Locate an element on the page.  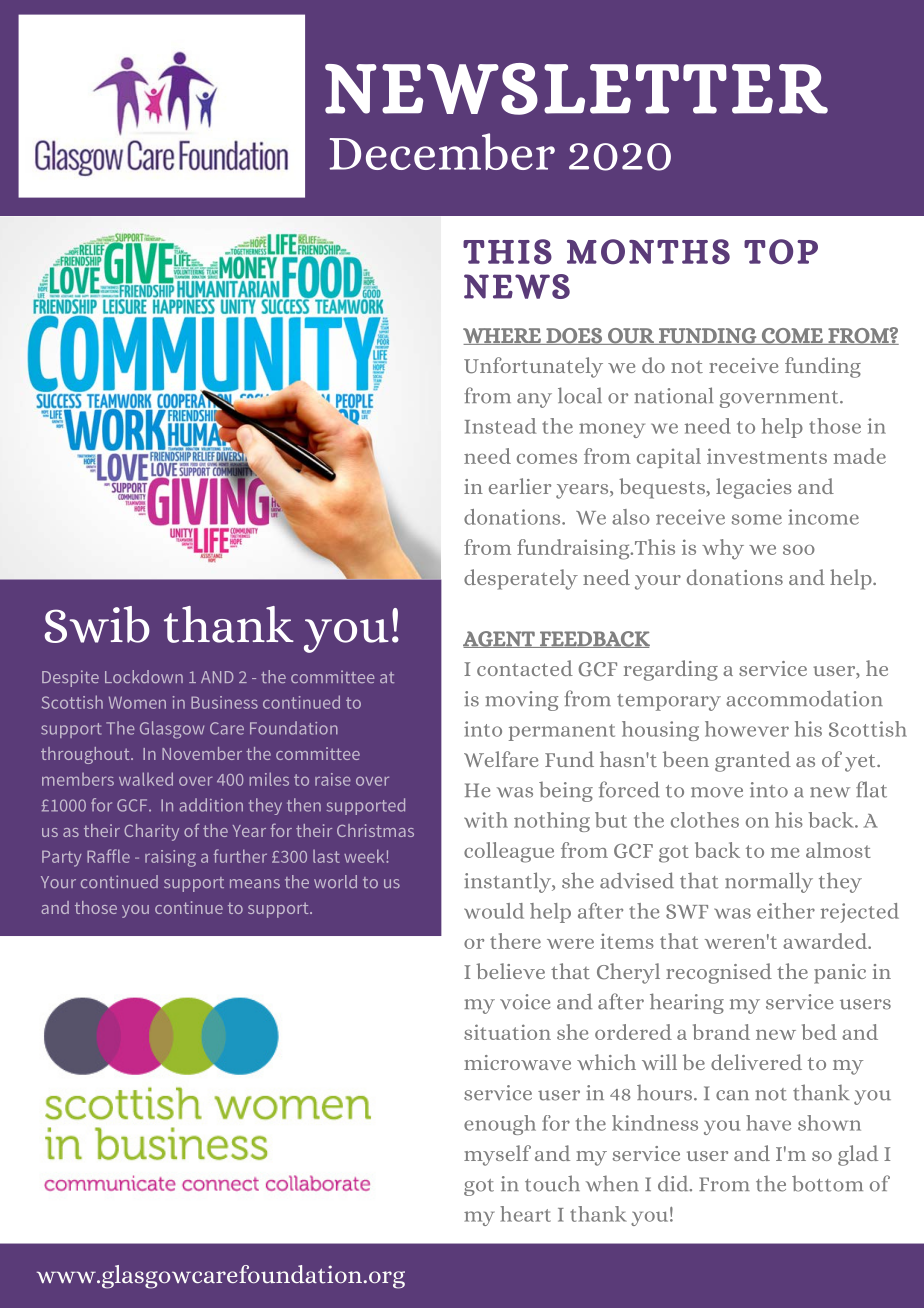
colleague is located at coordinates (509, 852).
